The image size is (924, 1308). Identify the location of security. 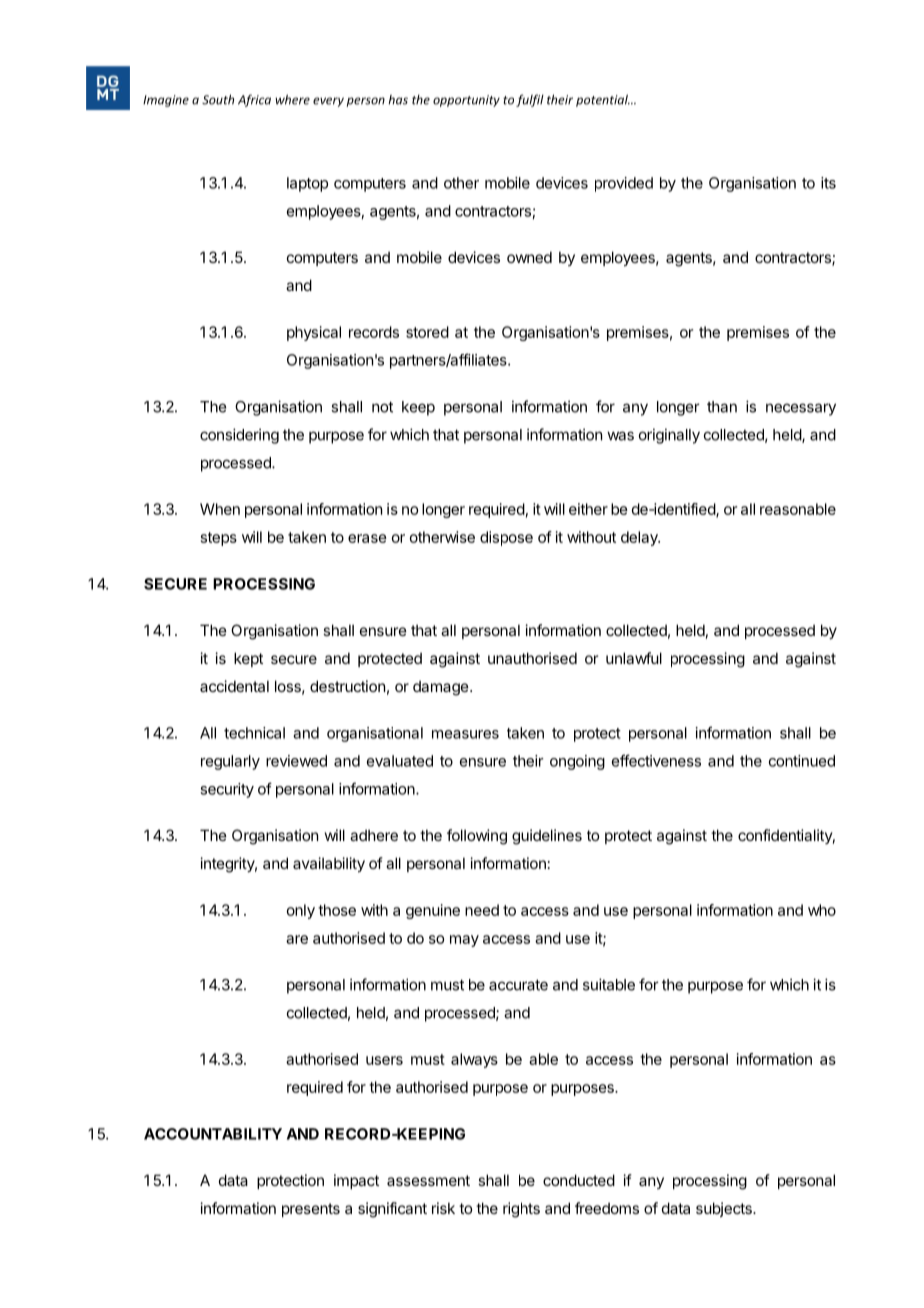
(227, 790).
